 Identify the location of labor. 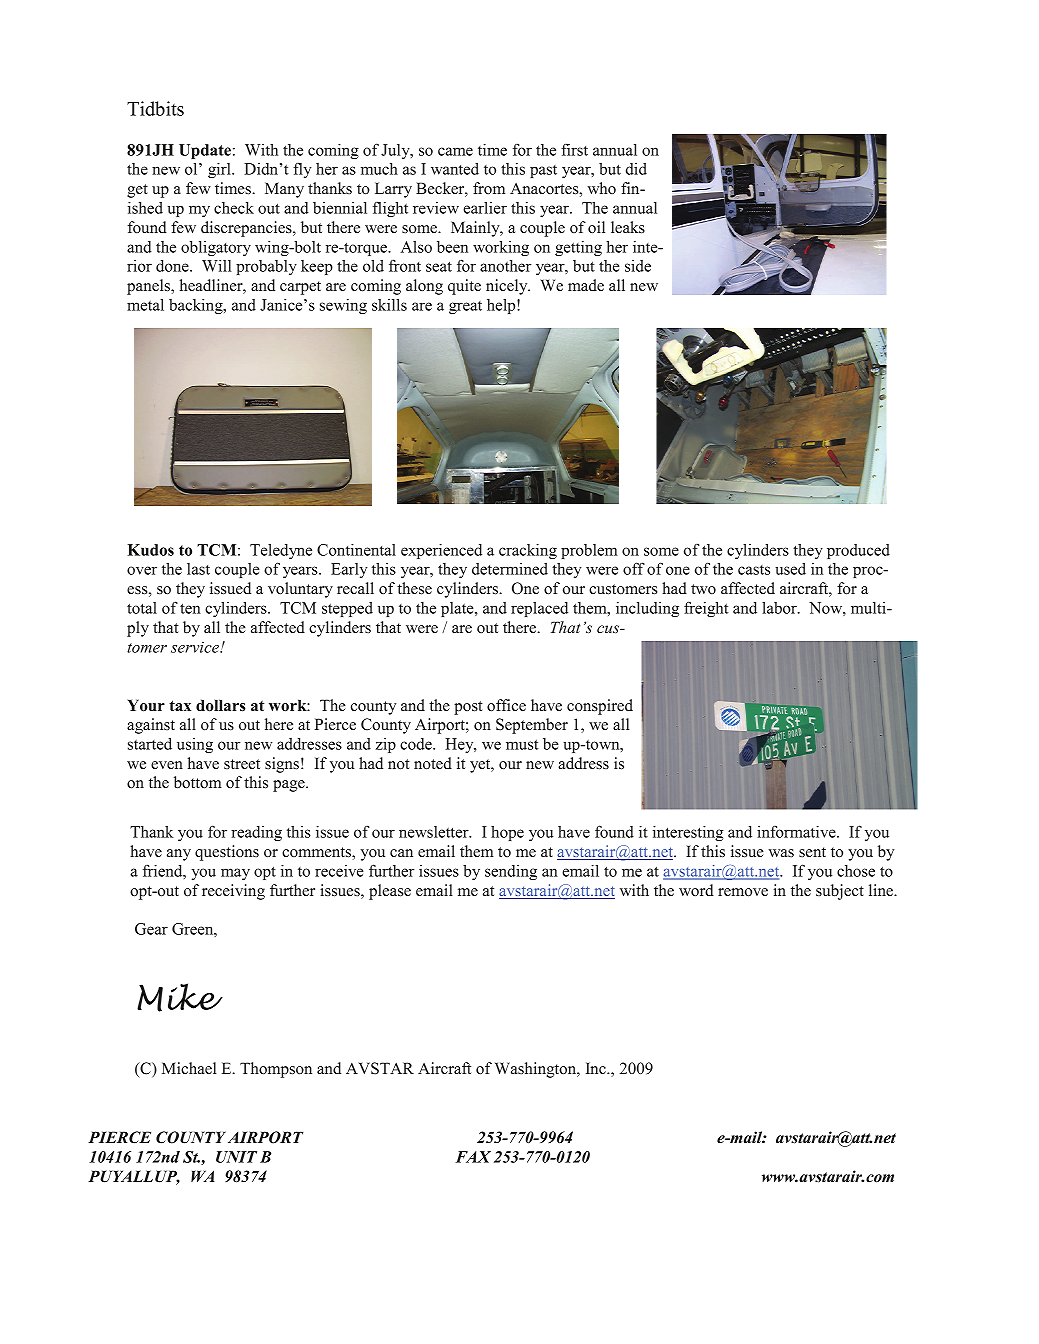
(780, 608).
